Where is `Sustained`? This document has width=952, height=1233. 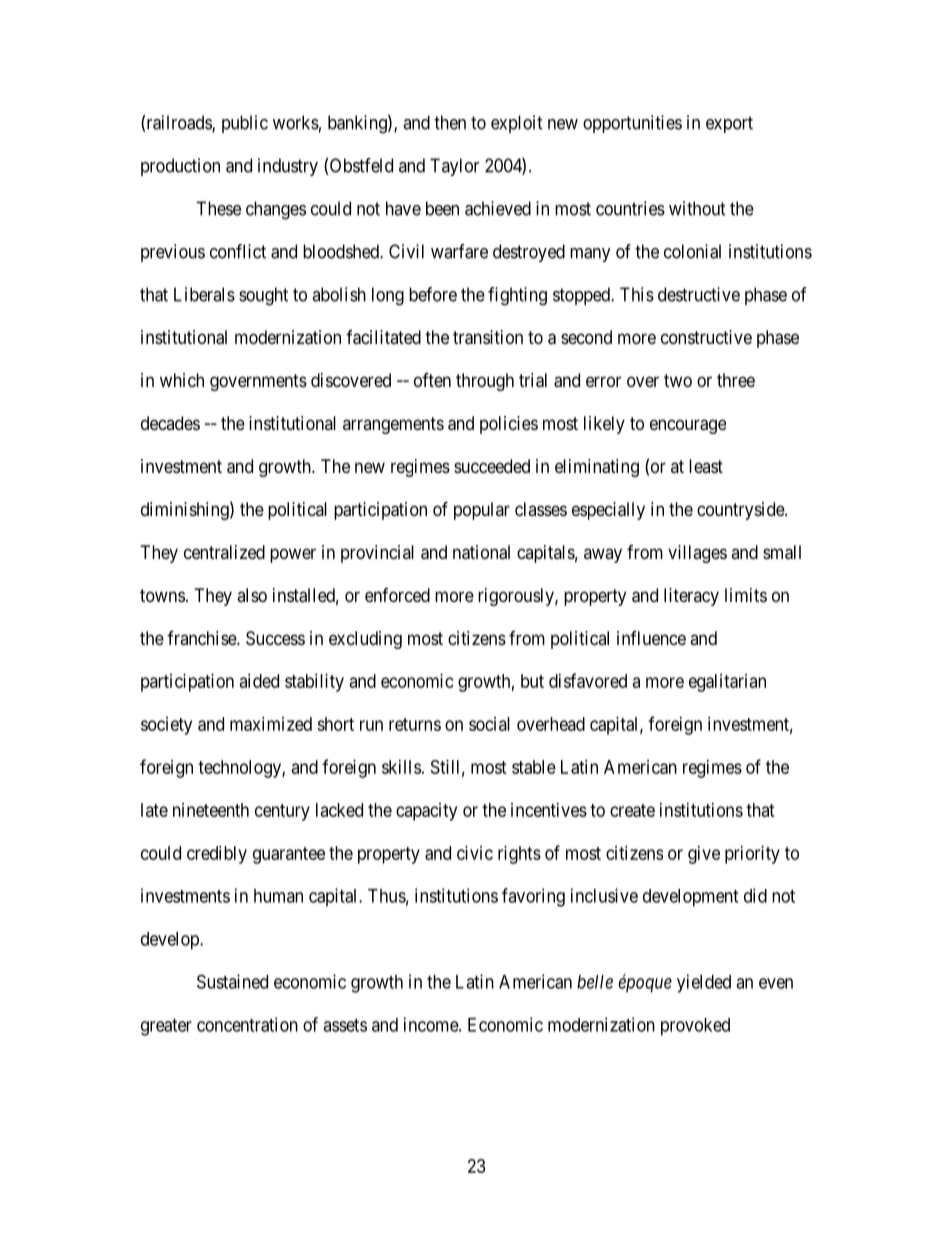 Sustained is located at coordinates (232, 981).
